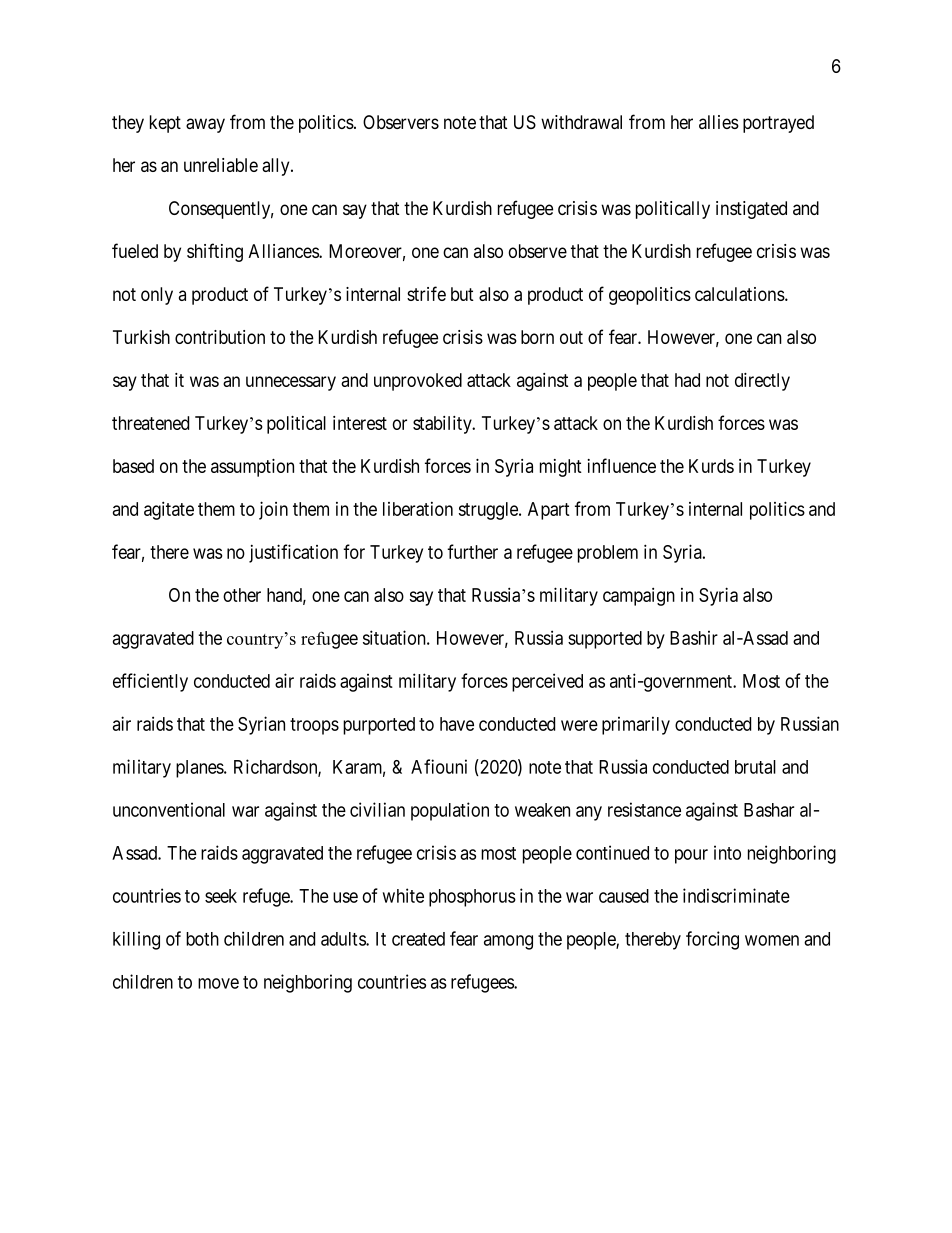  I want to click on allies, so click(719, 122).
